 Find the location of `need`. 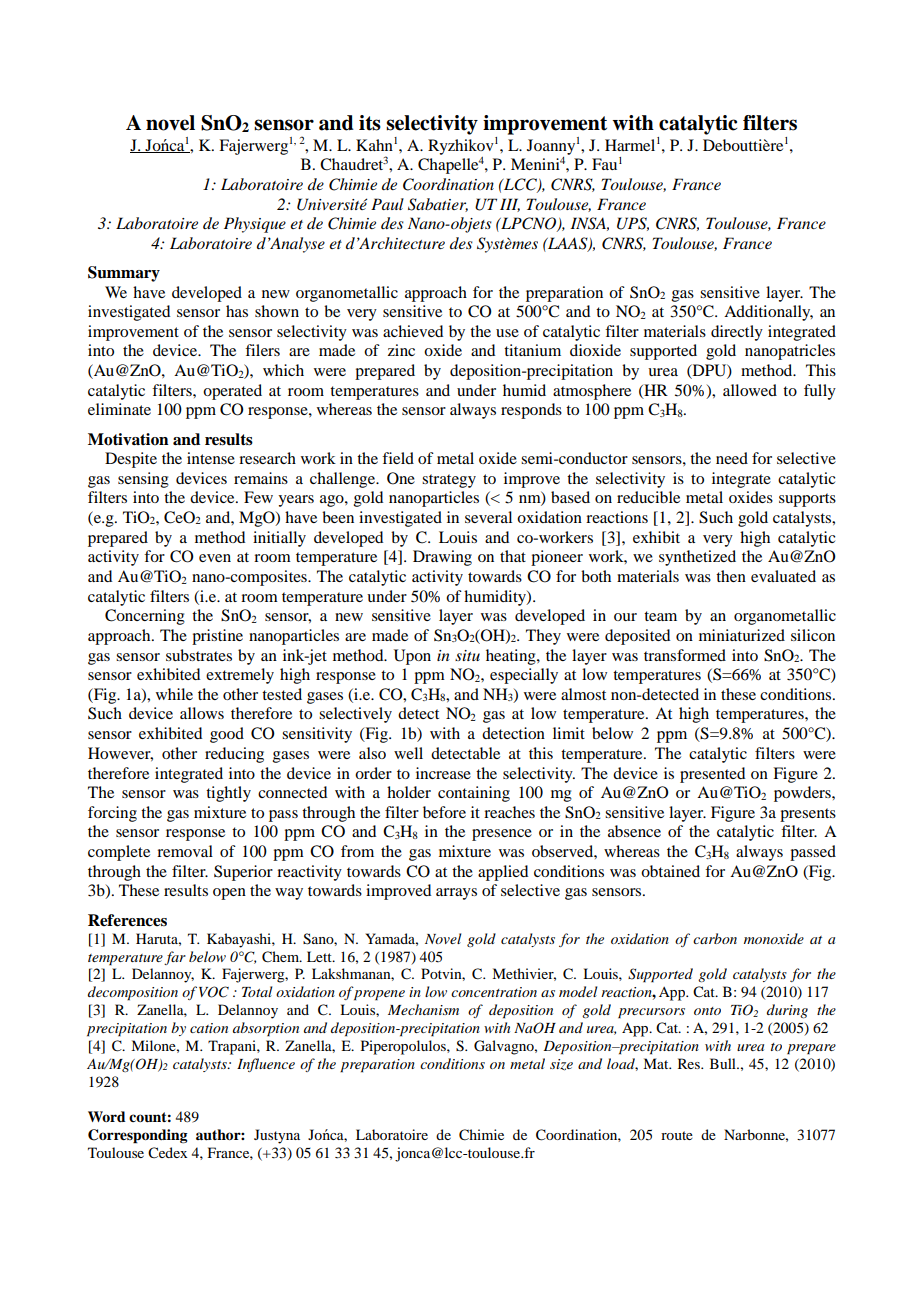

need is located at coordinates (732, 458).
